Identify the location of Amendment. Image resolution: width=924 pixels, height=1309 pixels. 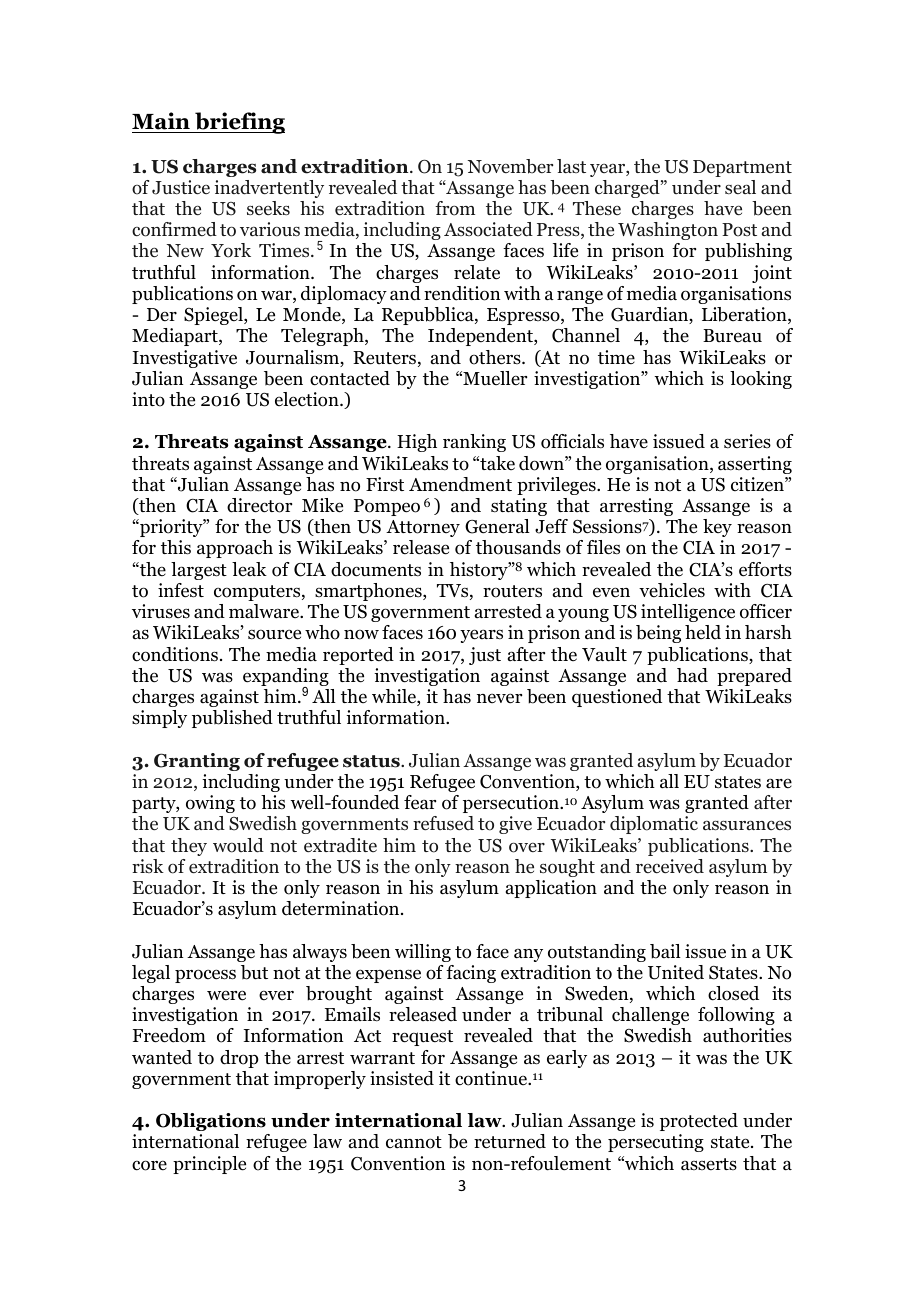
(460, 484).
